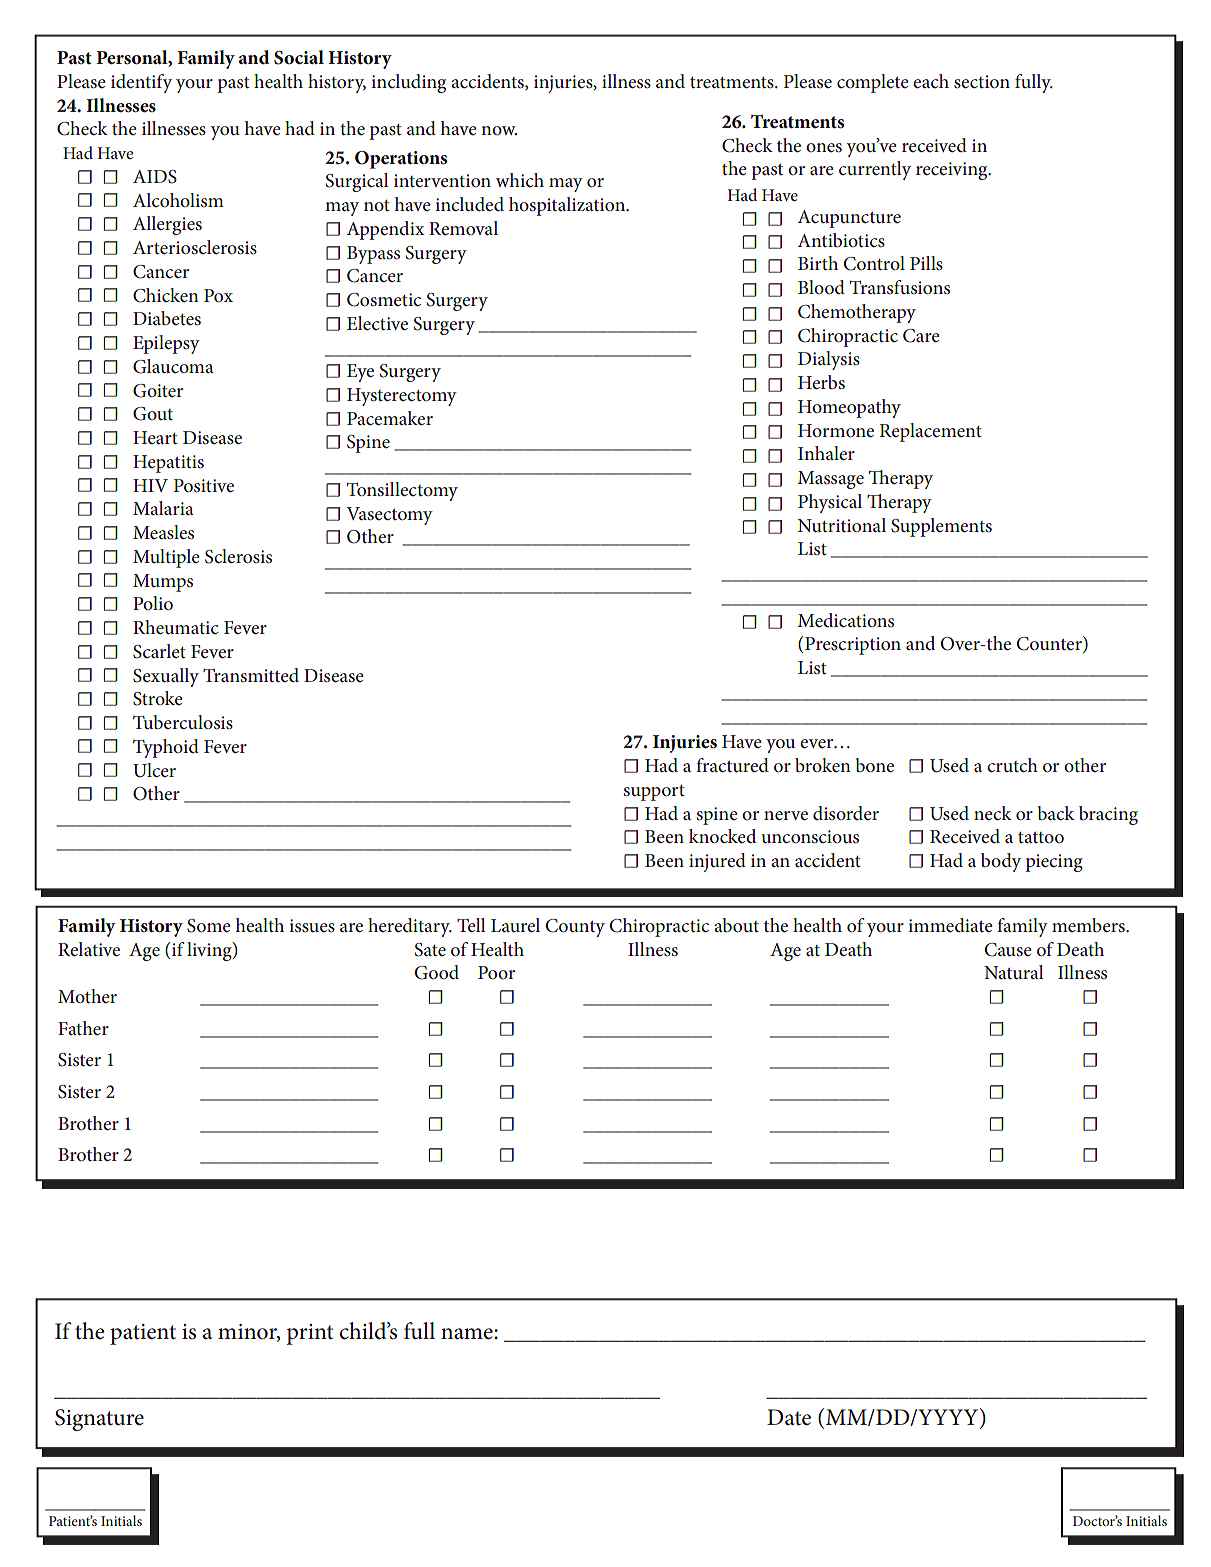 This screenshot has height=1567, width=1211. I want to click on crutch, so click(1012, 765).
